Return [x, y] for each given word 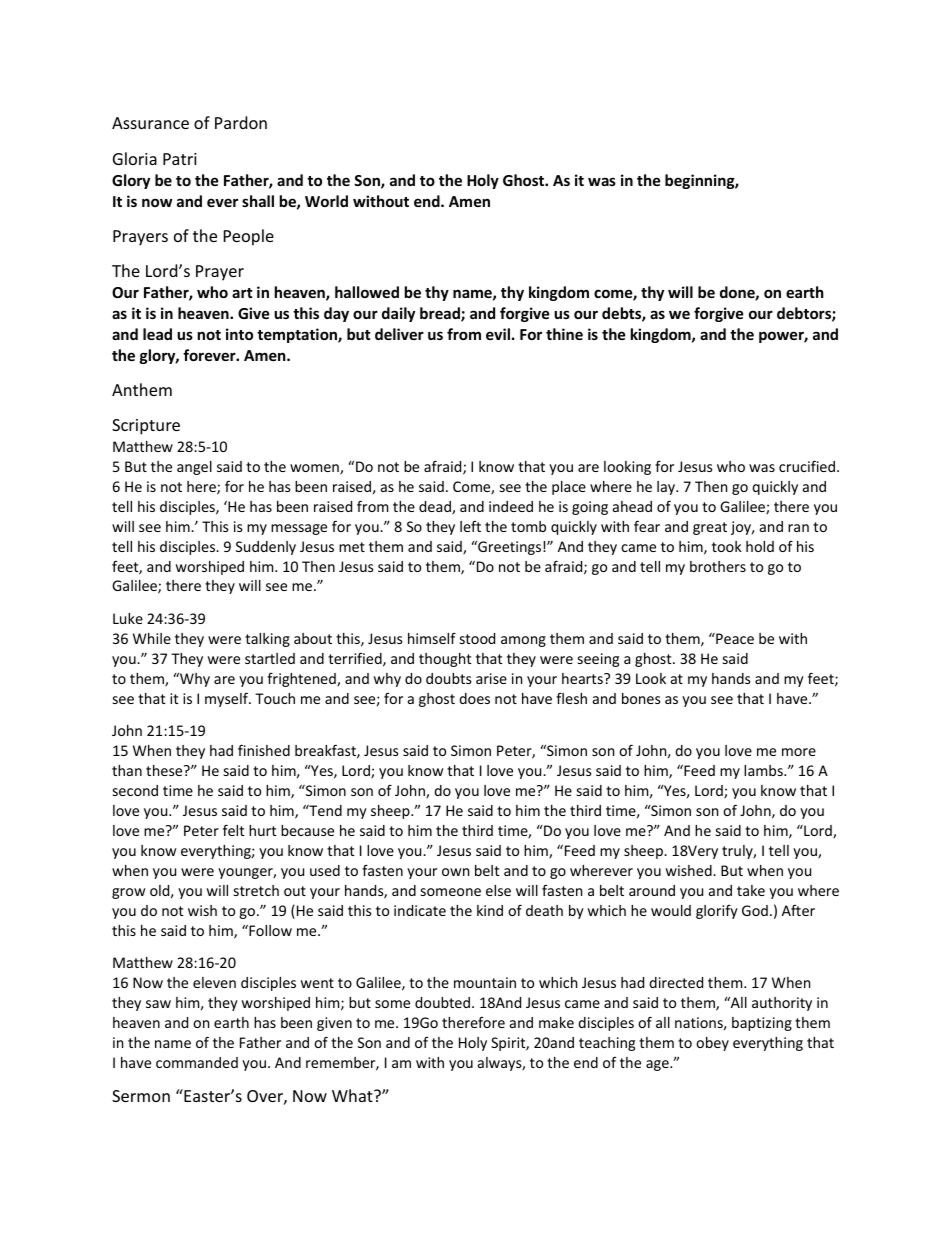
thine [564, 334]
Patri [180, 159]
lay [667, 488]
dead [436, 508]
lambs [764, 770]
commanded [197, 1062]
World [326, 201]
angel [194, 468]
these [165, 770]
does [474, 698]
